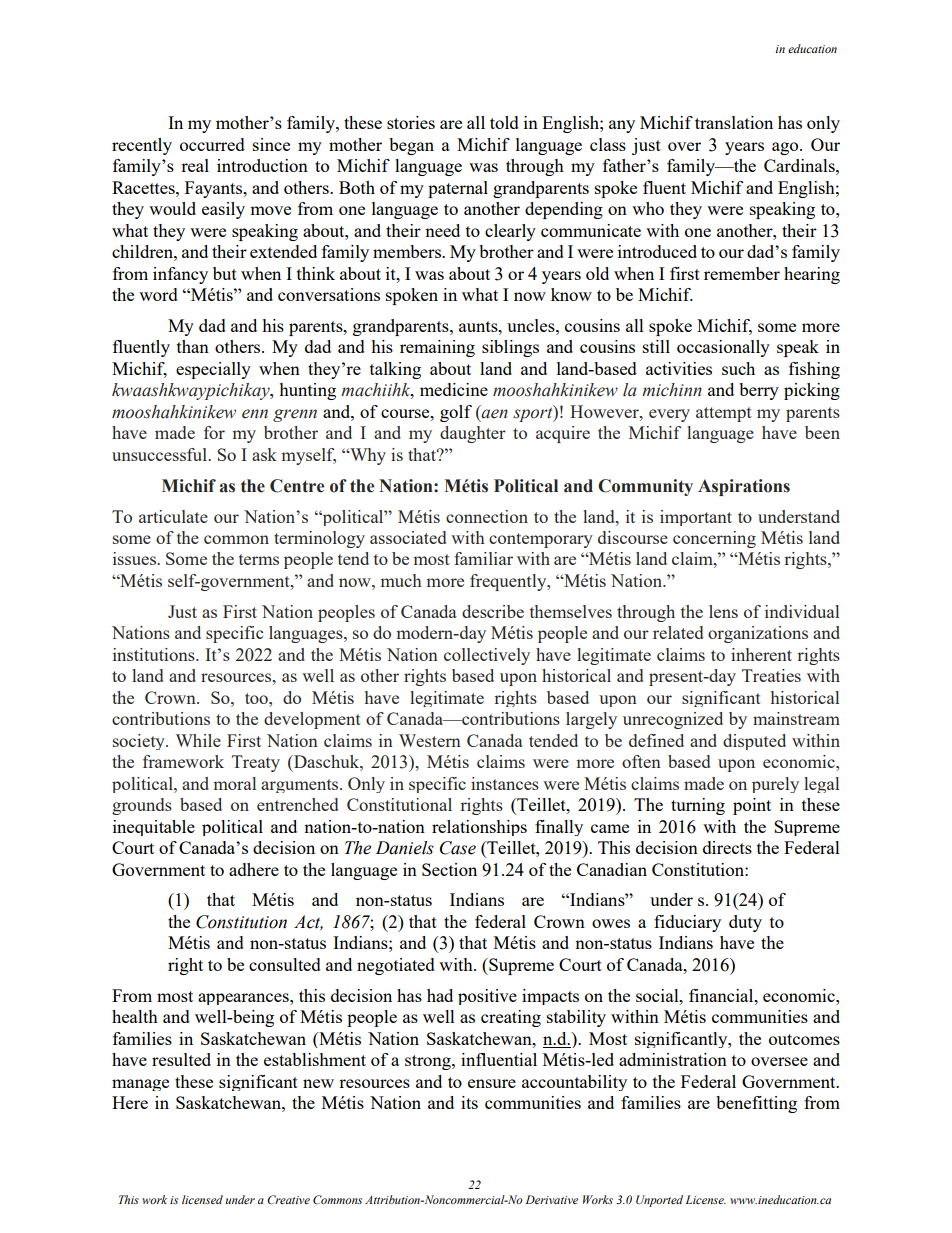 This screenshot has height=1233, width=952. Describe the element at coordinates (734, 122) in the screenshot. I see `translation` at that location.
